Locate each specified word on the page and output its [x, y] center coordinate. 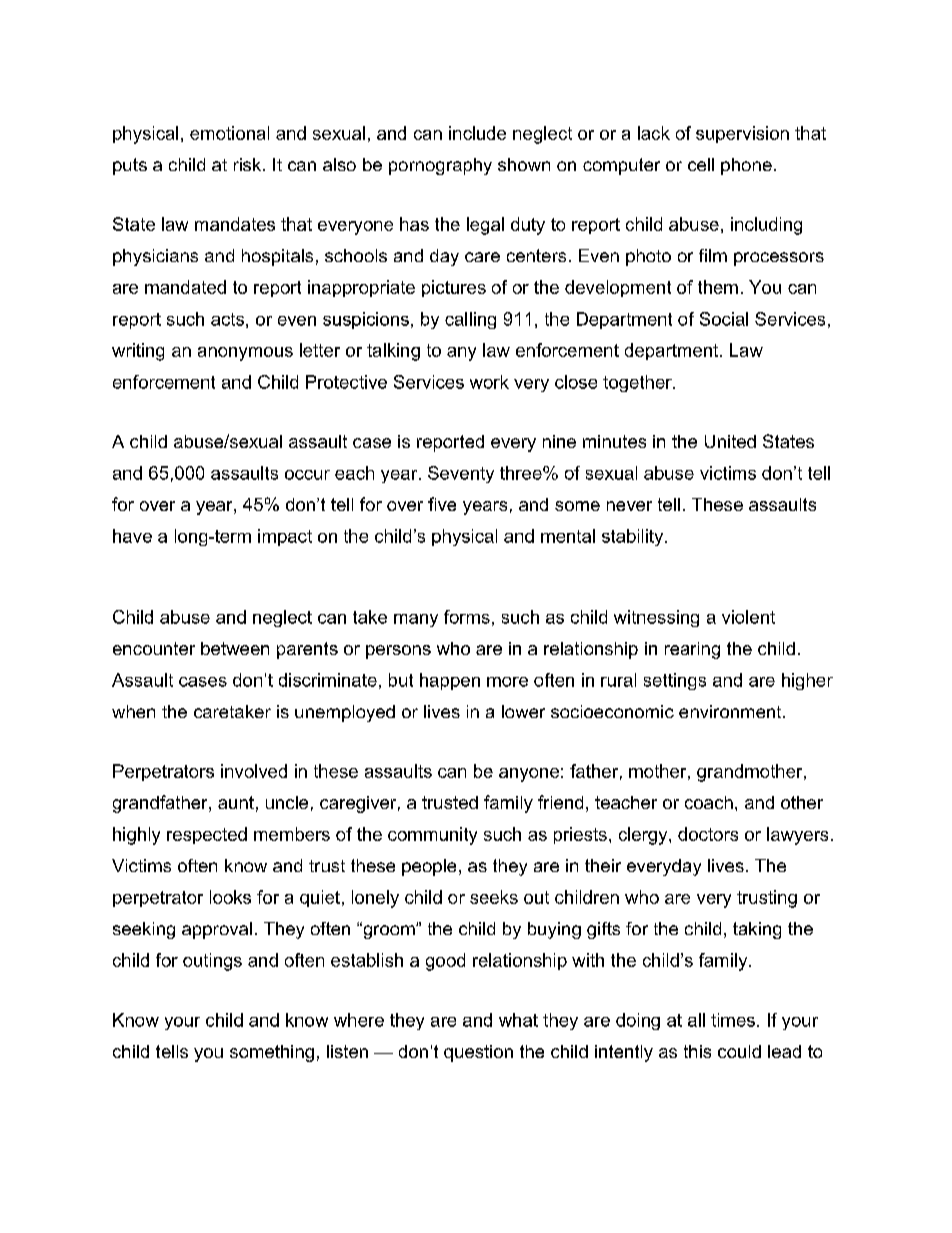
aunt [236, 802]
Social [724, 319]
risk [249, 164]
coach [709, 802]
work [489, 382]
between [235, 648]
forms [467, 617]
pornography [440, 166]
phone [746, 166]
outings [212, 962]
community [432, 836]
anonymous [245, 354]
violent [748, 617]
